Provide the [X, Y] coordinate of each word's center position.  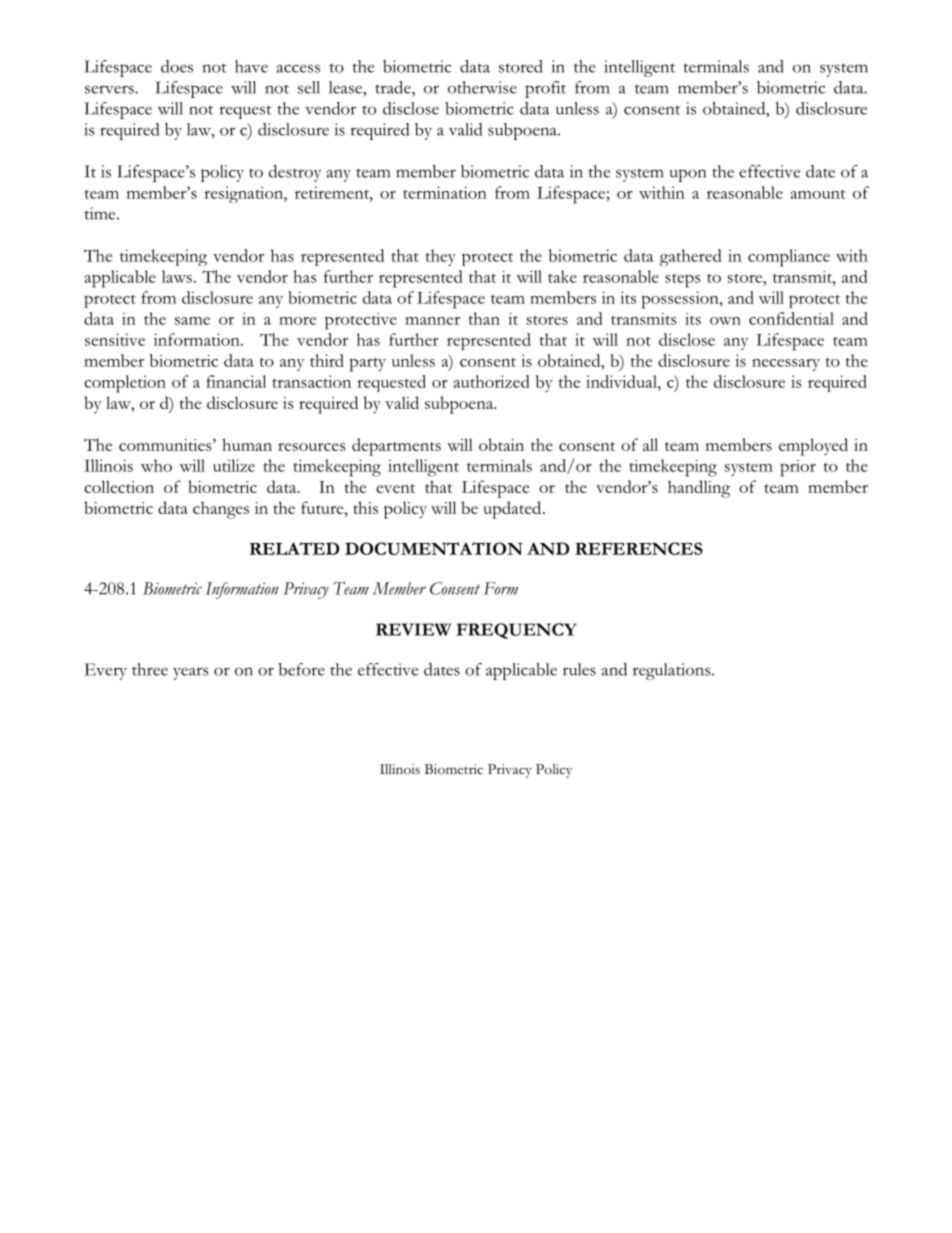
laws [177, 276]
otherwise [482, 87]
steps [683, 281]
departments [396, 447]
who [156, 465]
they [441, 257]
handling [699, 489]
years [191, 673]
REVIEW [413, 629]
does [177, 66]
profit [545, 89]
